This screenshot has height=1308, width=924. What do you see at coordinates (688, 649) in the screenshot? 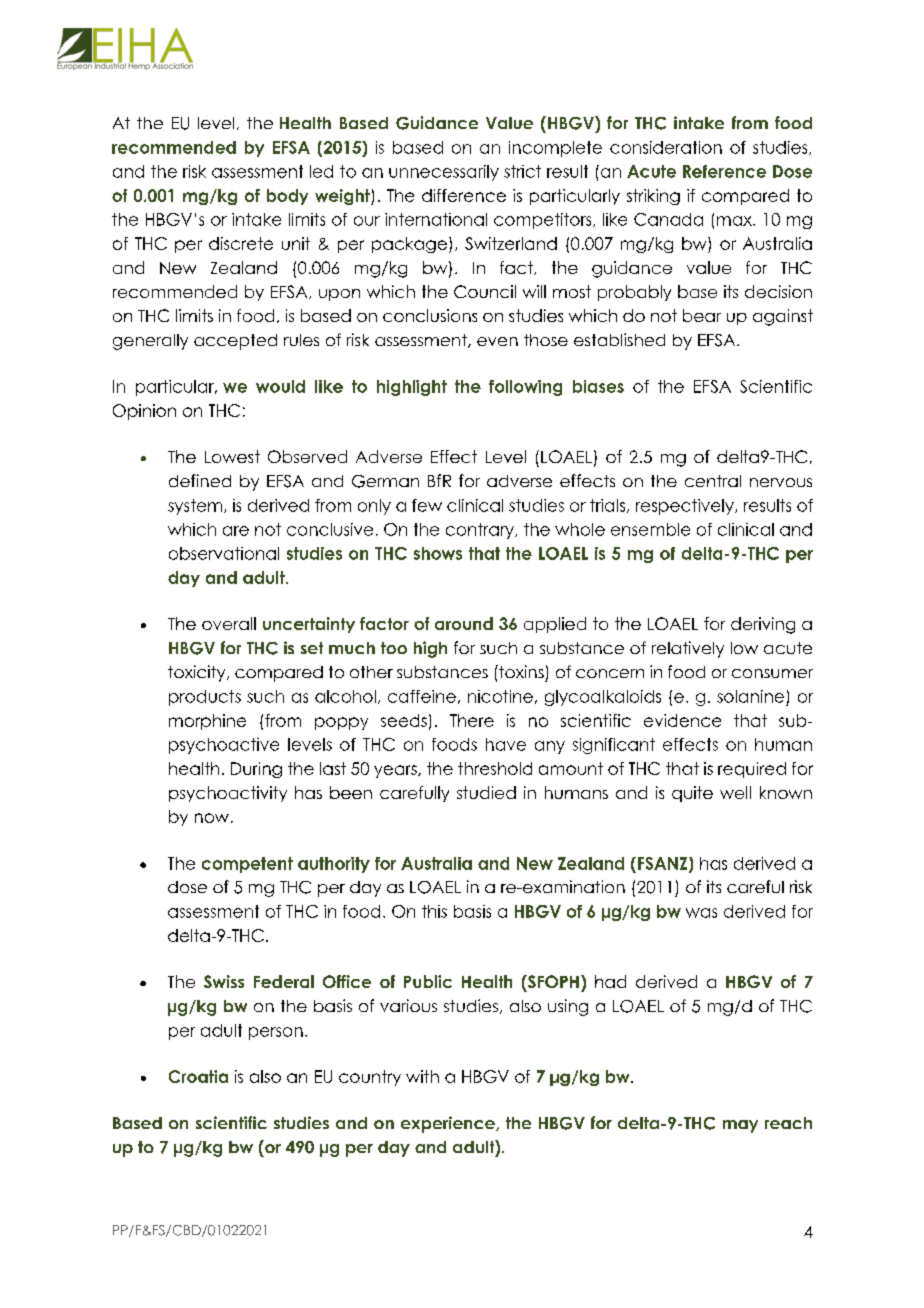
I see `relatively` at bounding box center [688, 649].
